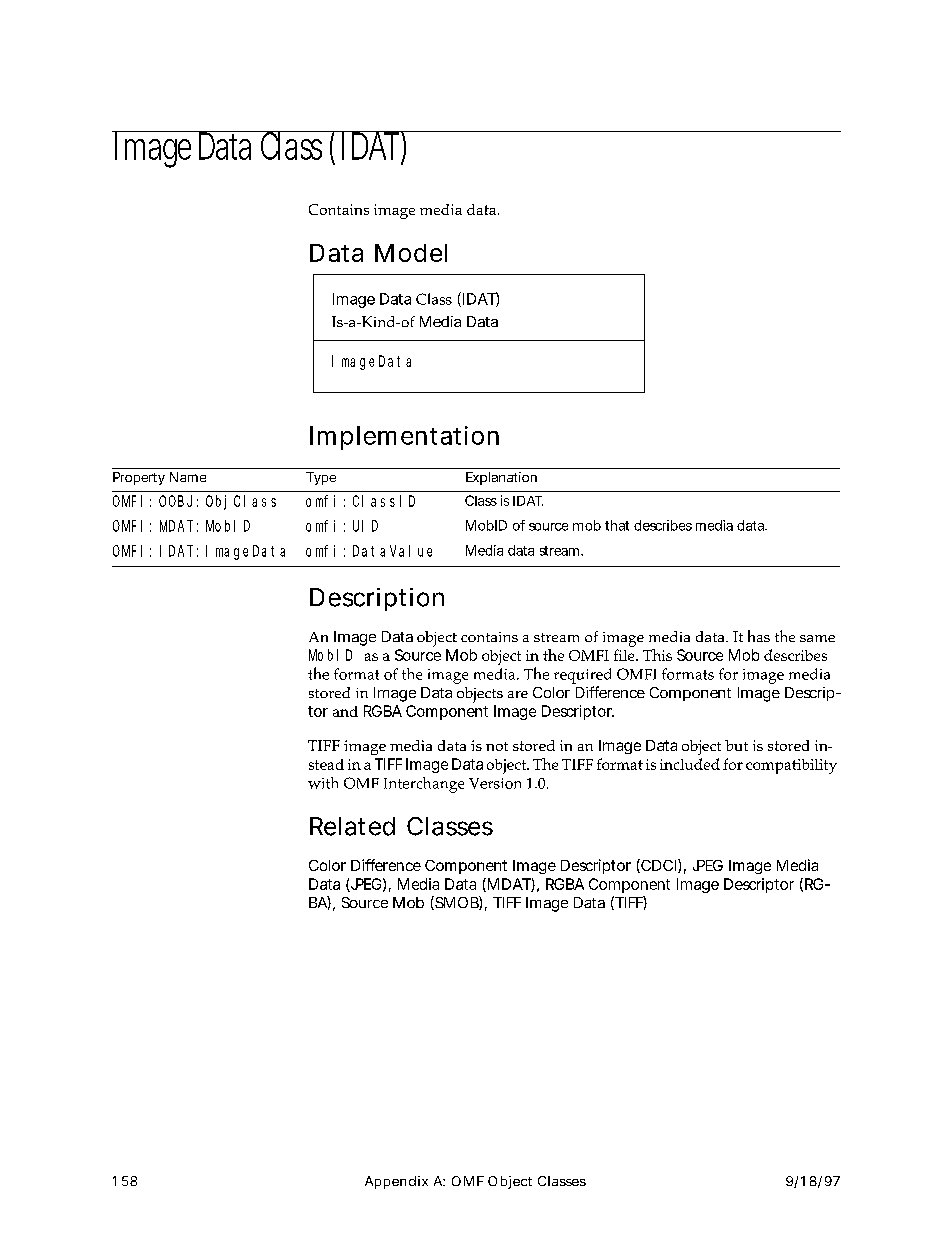 This screenshot has height=1233, width=952. I want to click on Type, so click(321, 478).
